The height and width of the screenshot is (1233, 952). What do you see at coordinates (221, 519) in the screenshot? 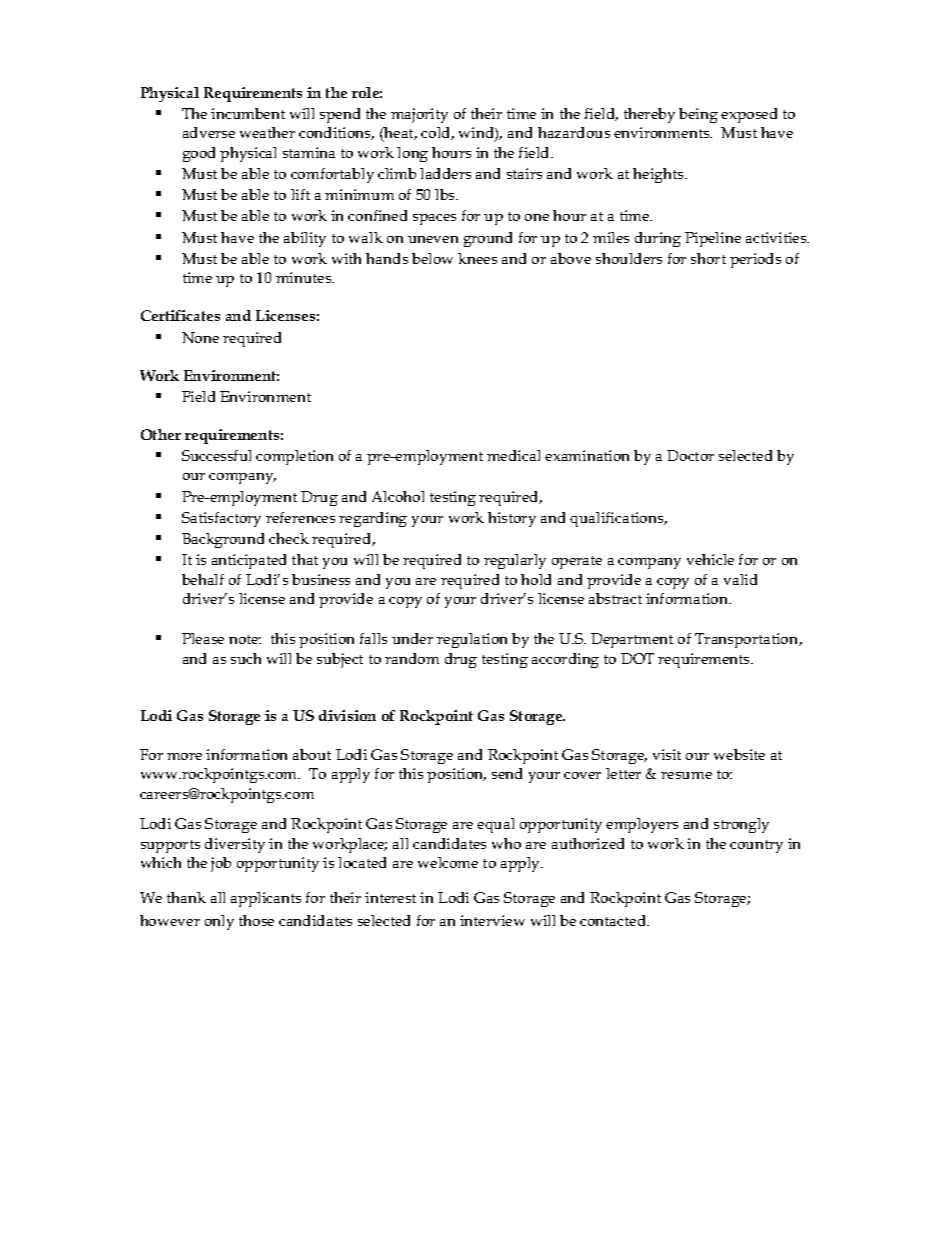
I see `Satisfactory` at bounding box center [221, 519].
